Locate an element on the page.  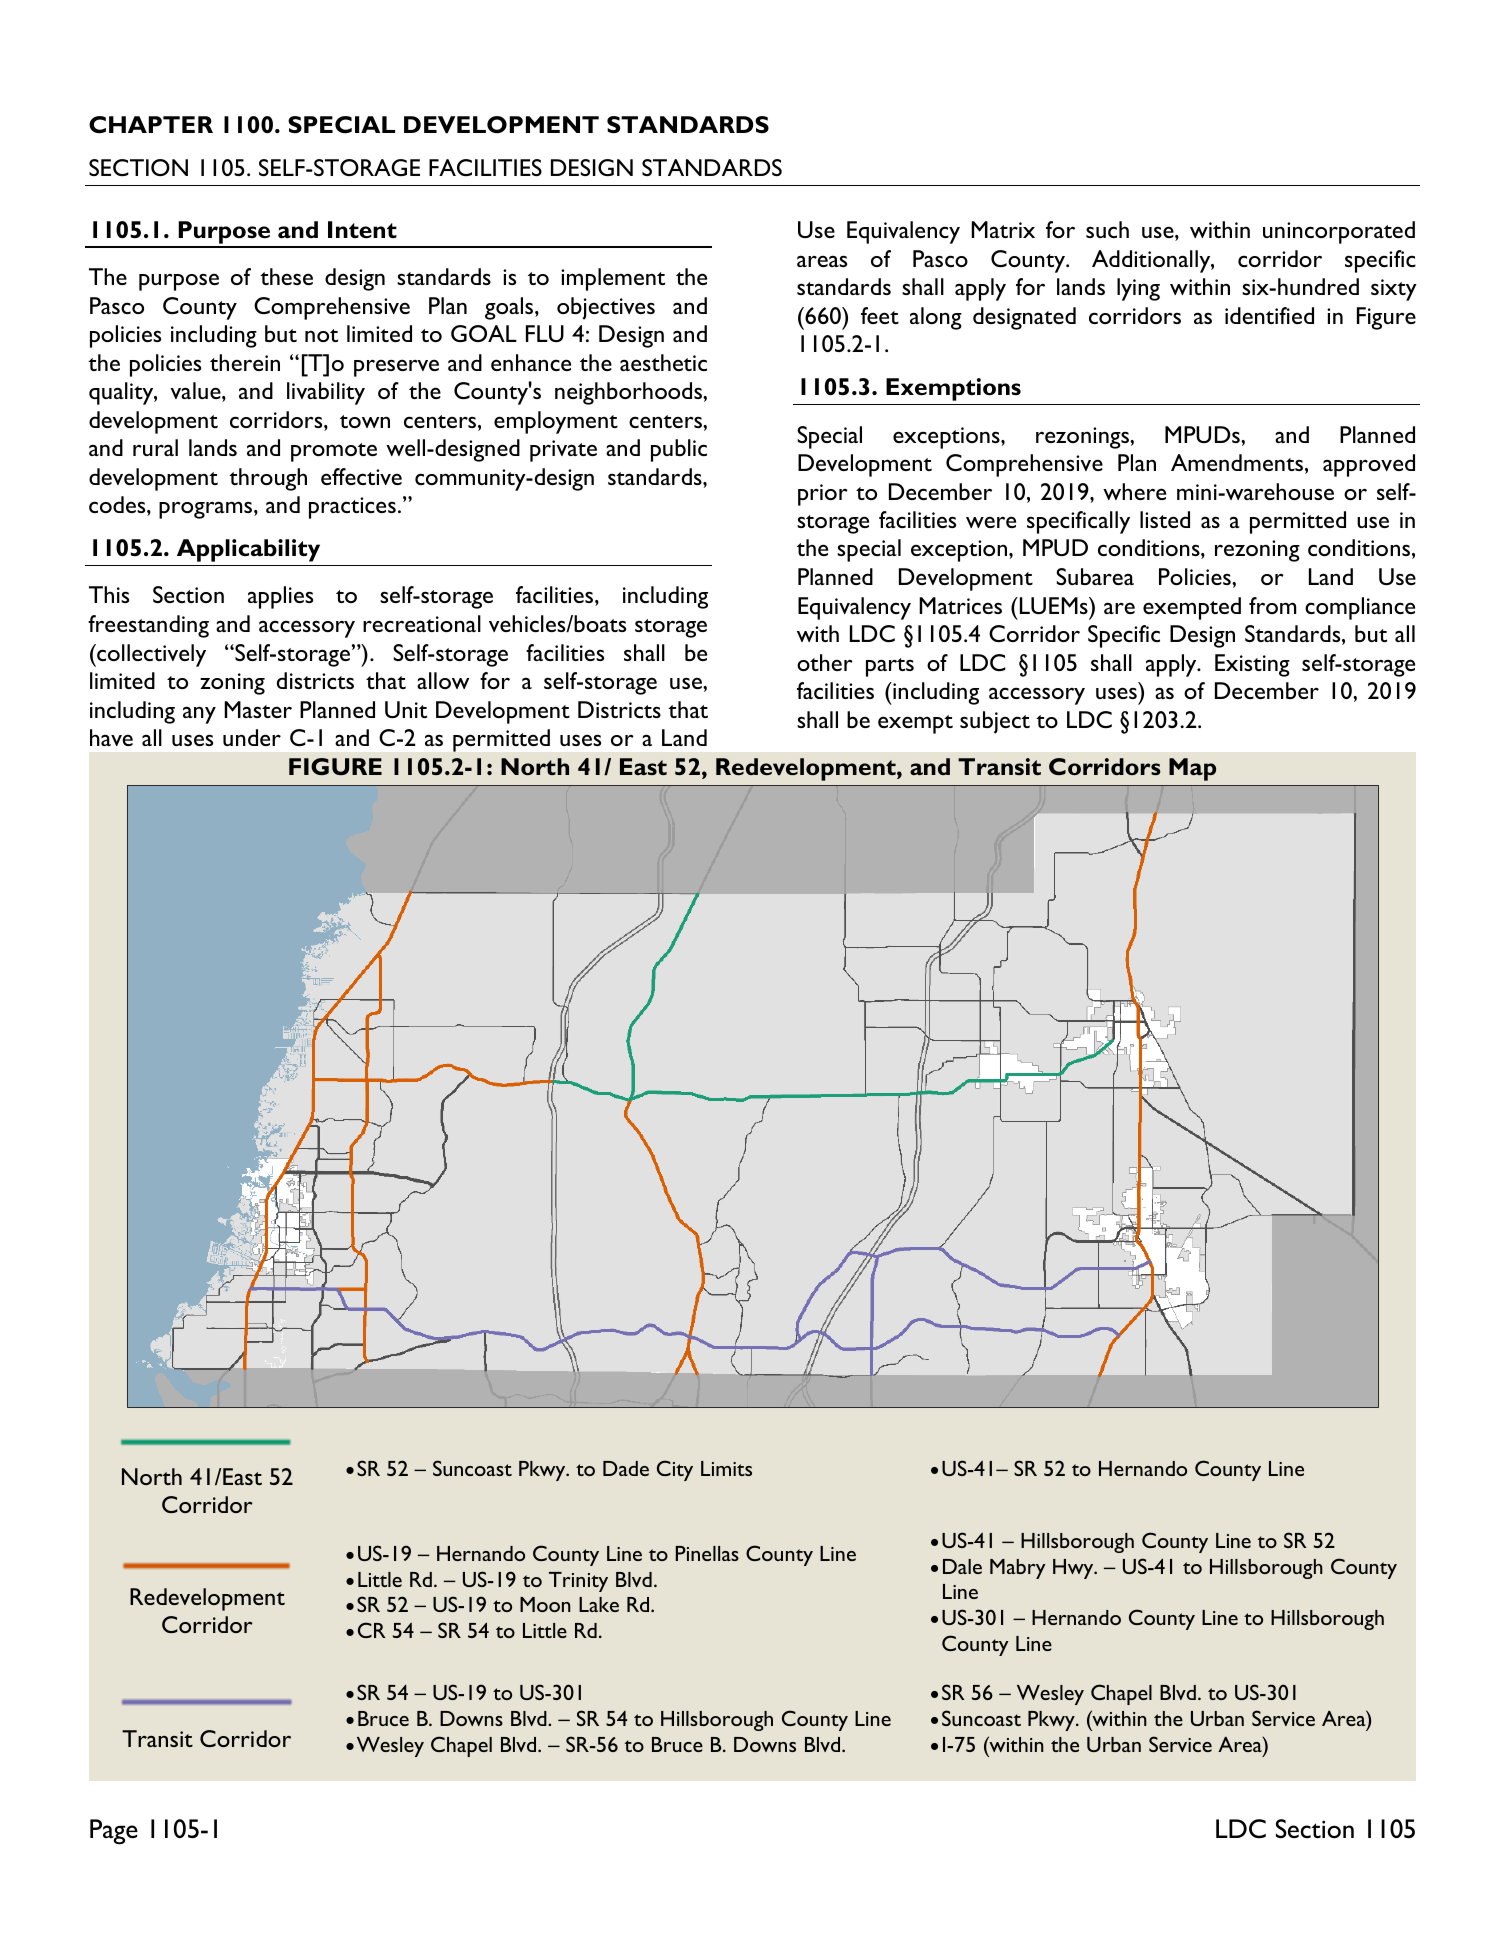
Dade is located at coordinates (626, 1468).
